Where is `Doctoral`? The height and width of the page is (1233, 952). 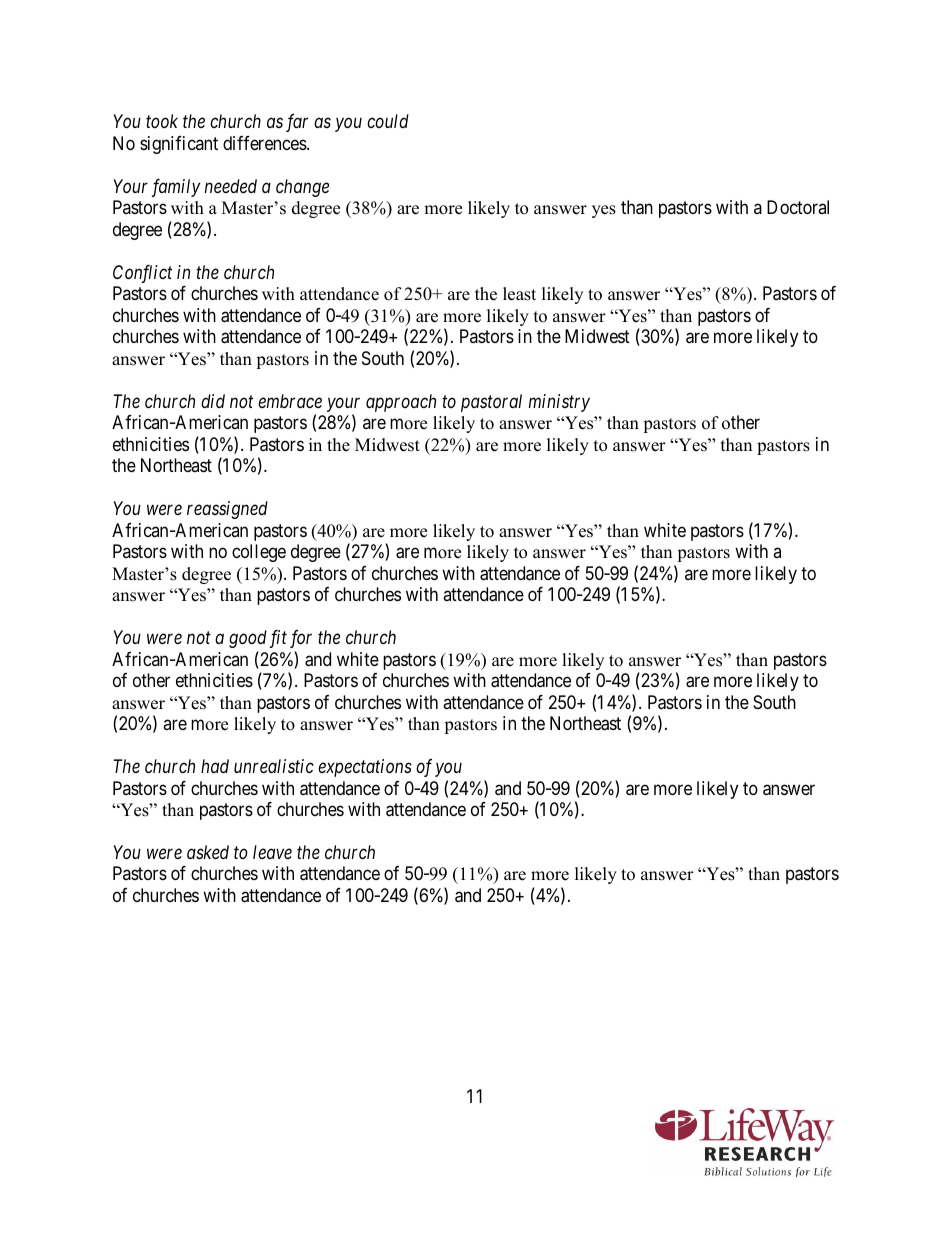
Doctoral is located at coordinates (798, 207).
